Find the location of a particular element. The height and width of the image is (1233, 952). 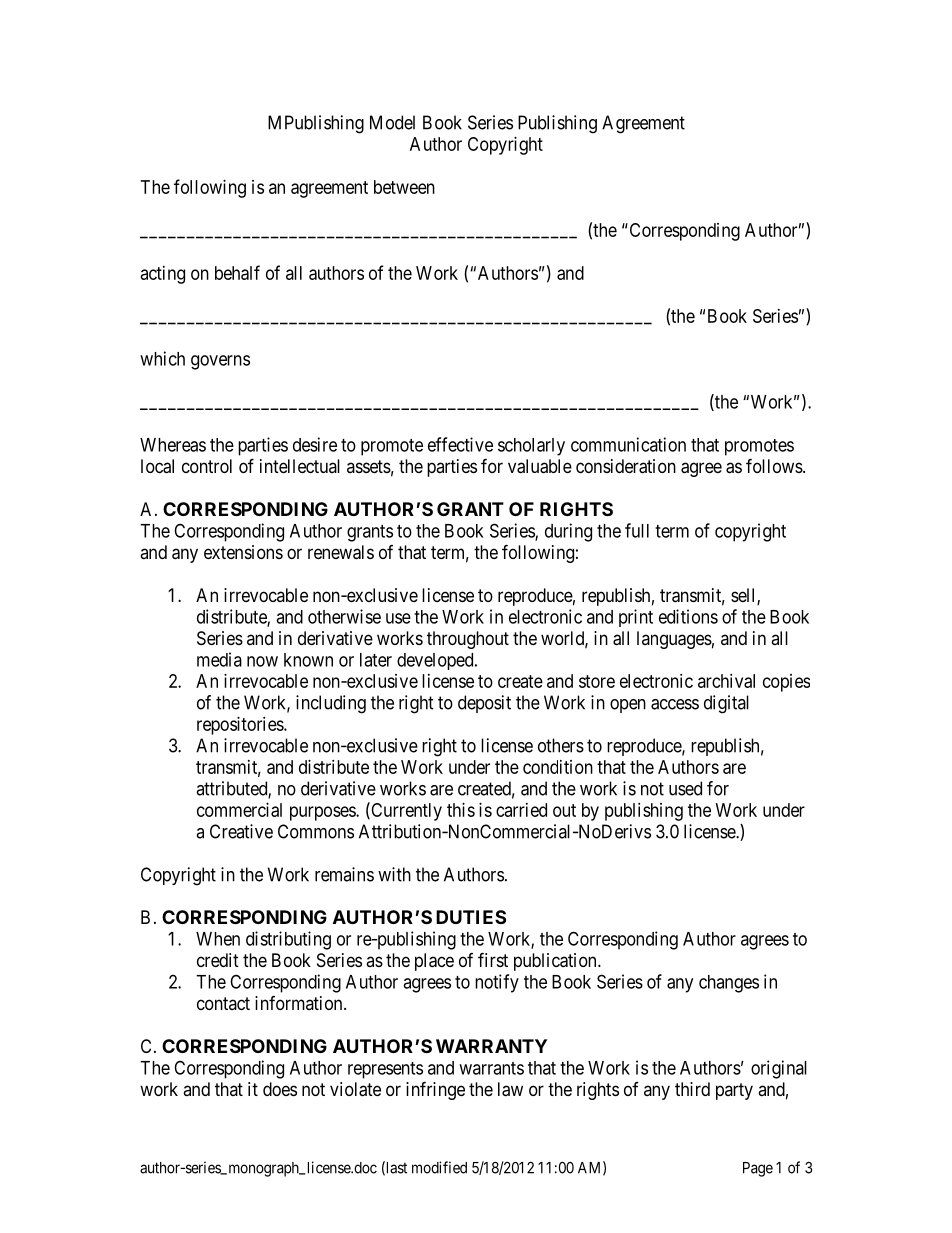

communication is located at coordinates (628, 444).
